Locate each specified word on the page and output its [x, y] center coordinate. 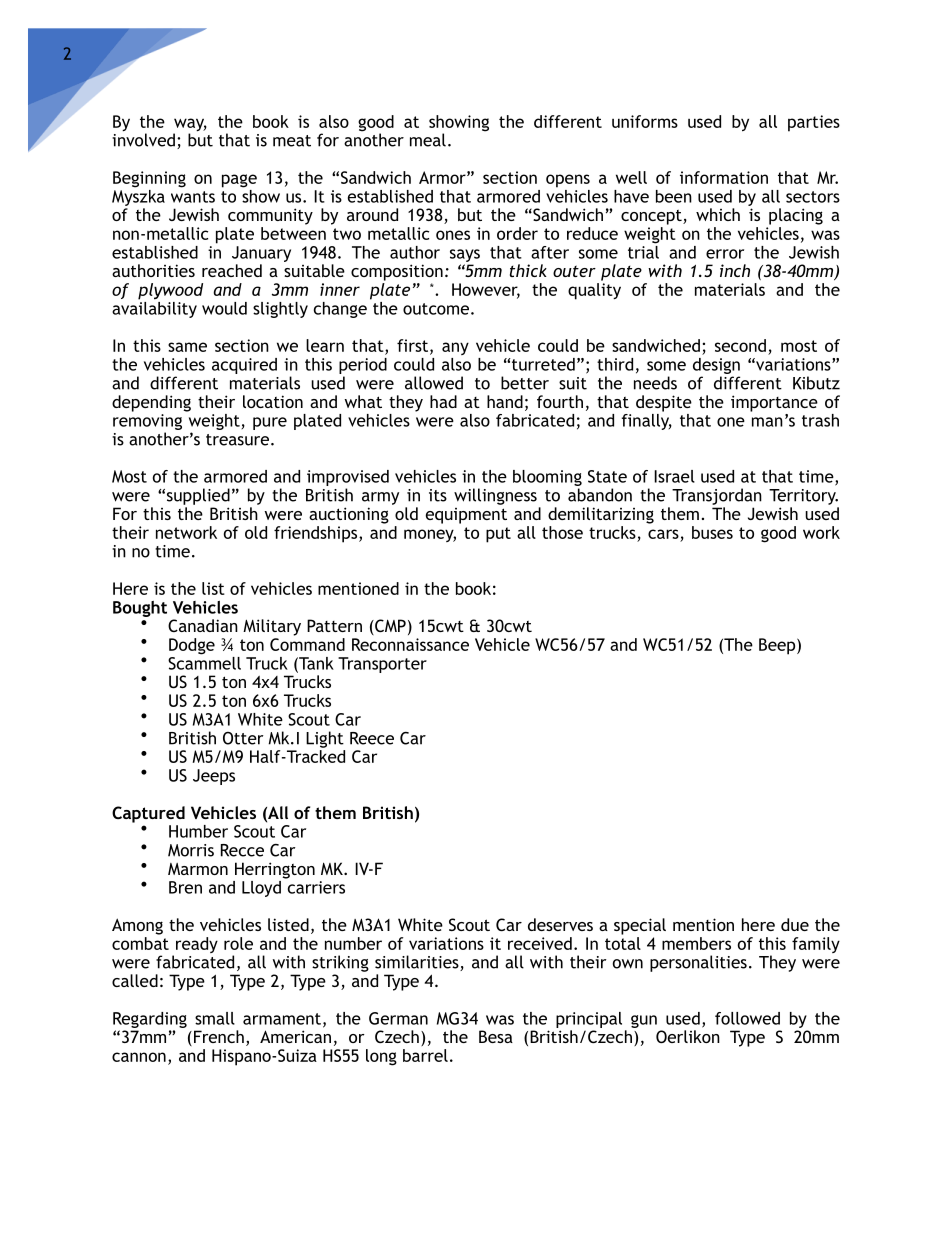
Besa [496, 1036]
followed [747, 1018]
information [724, 177]
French [217, 1038]
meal [428, 140]
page [239, 181]
